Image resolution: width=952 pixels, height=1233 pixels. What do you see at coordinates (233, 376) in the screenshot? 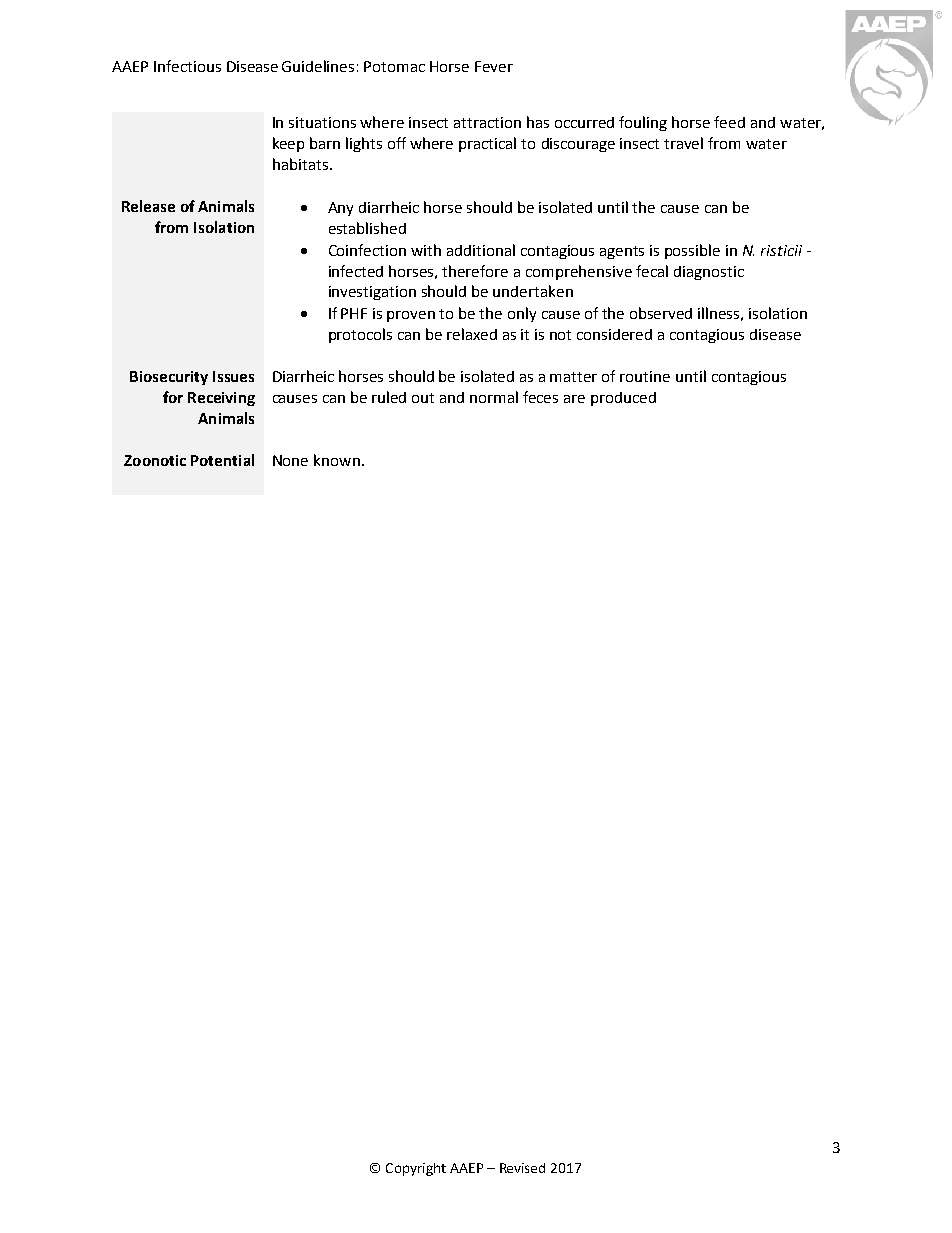
I see `Issues` at bounding box center [233, 376].
